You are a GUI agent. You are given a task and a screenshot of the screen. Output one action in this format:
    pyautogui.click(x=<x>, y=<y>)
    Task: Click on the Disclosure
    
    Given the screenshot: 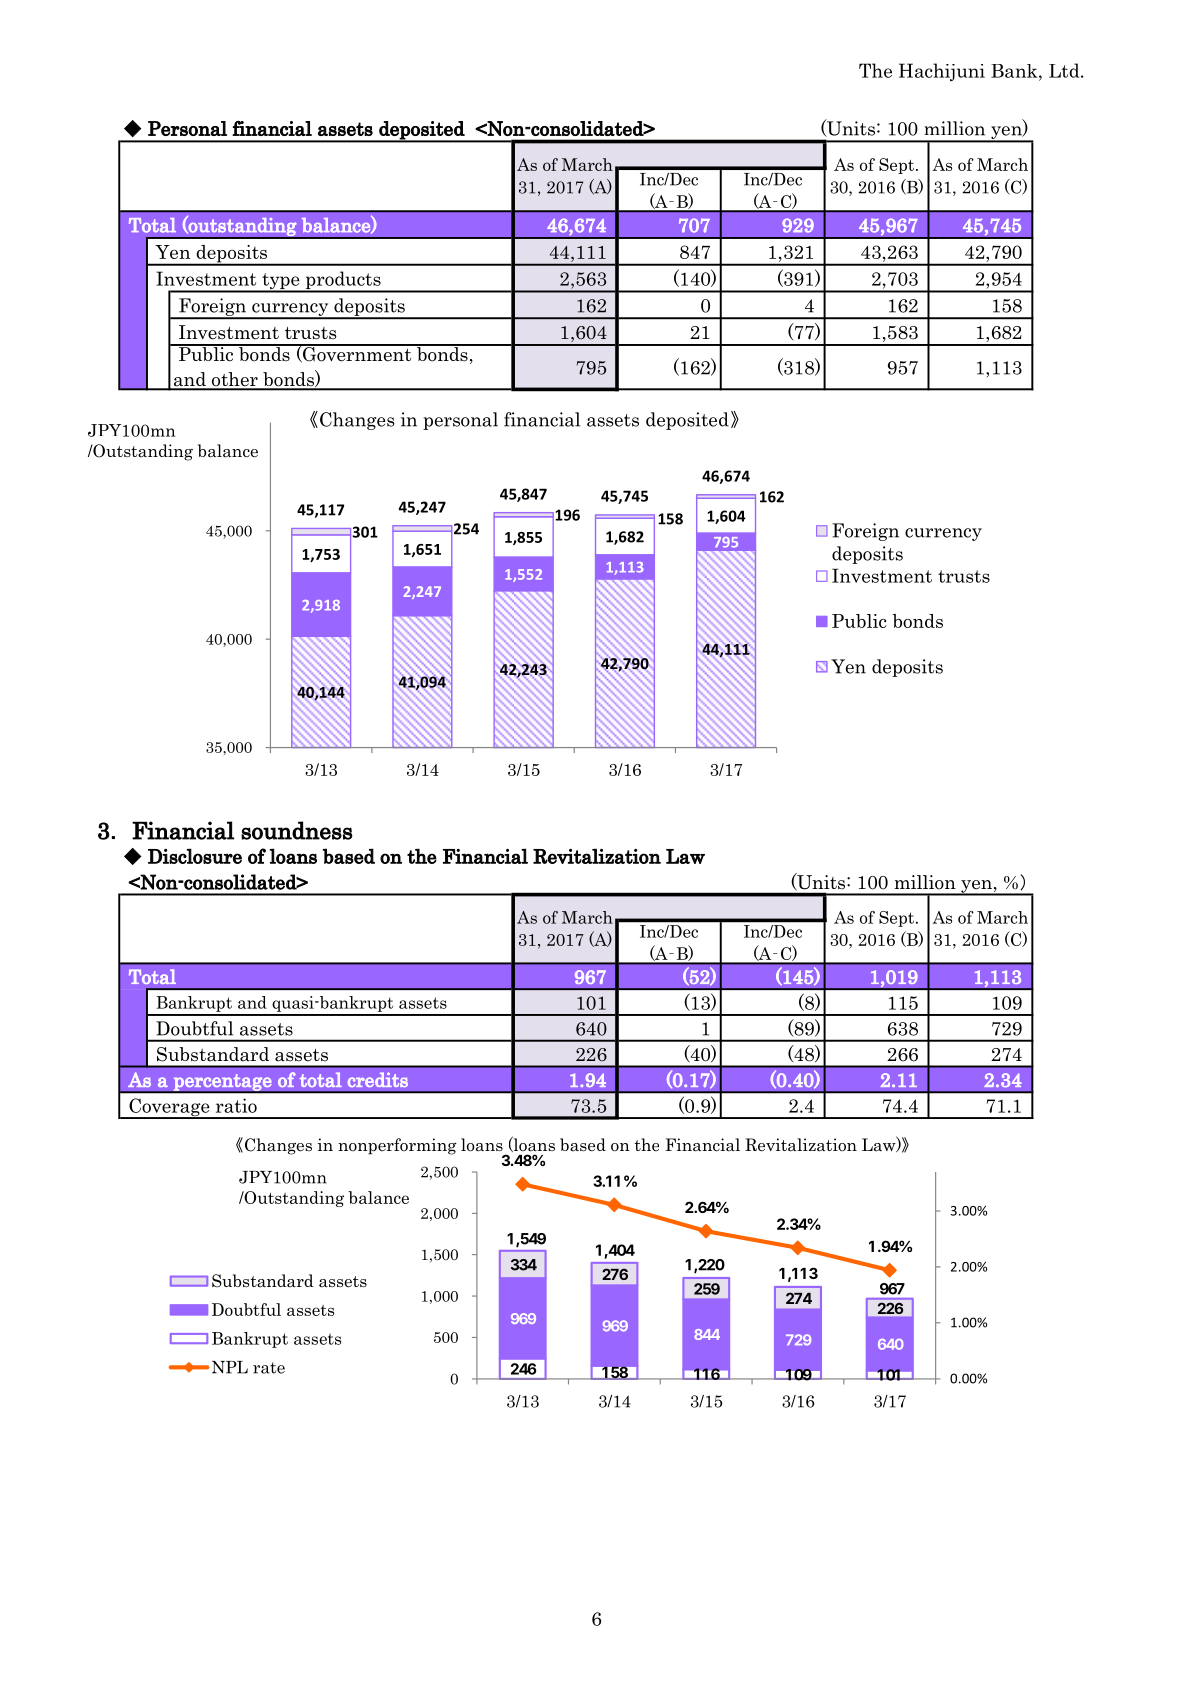 What is the action you would take?
    pyautogui.click(x=195, y=856)
